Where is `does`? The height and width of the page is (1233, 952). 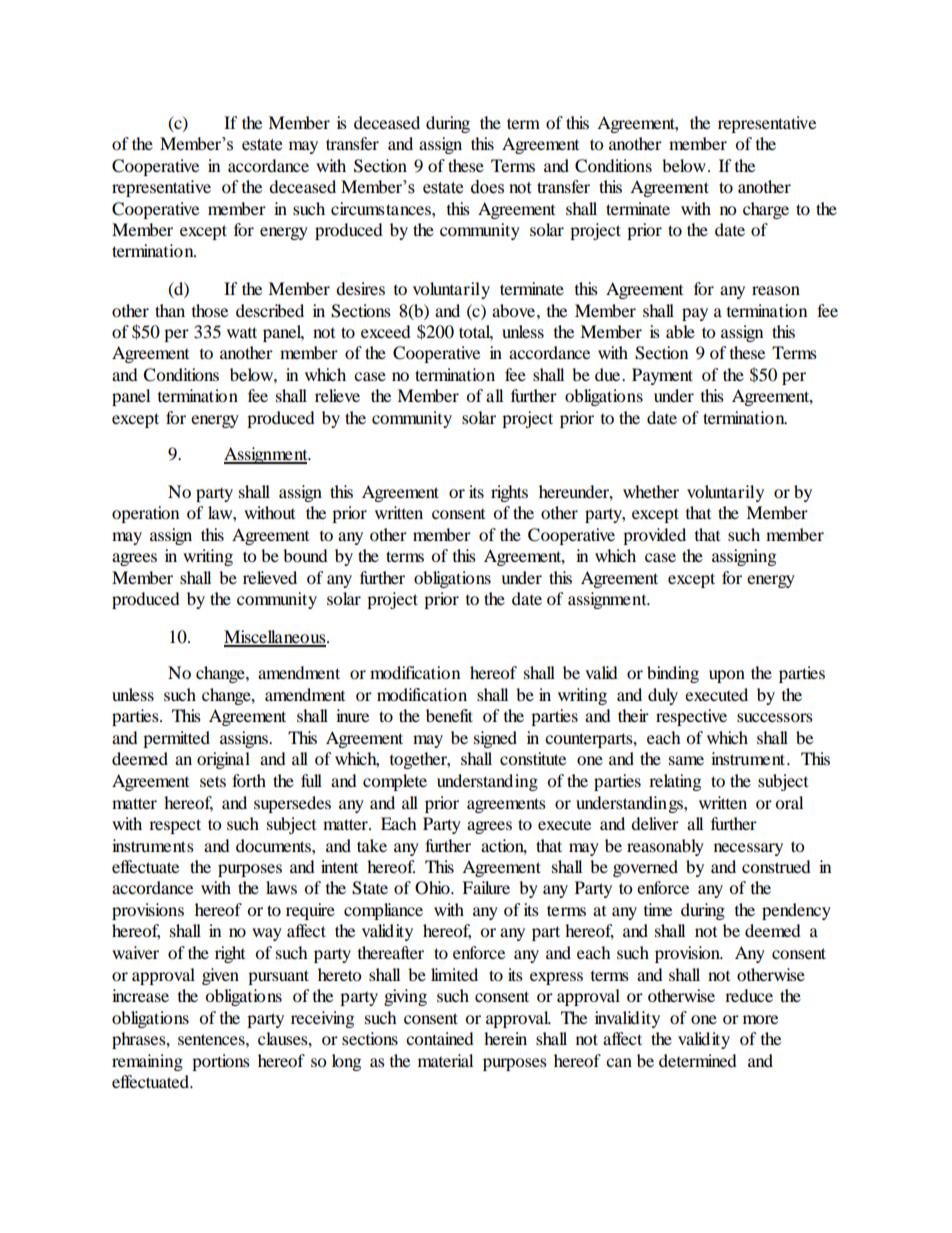
does is located at coordinates (487, 187).
